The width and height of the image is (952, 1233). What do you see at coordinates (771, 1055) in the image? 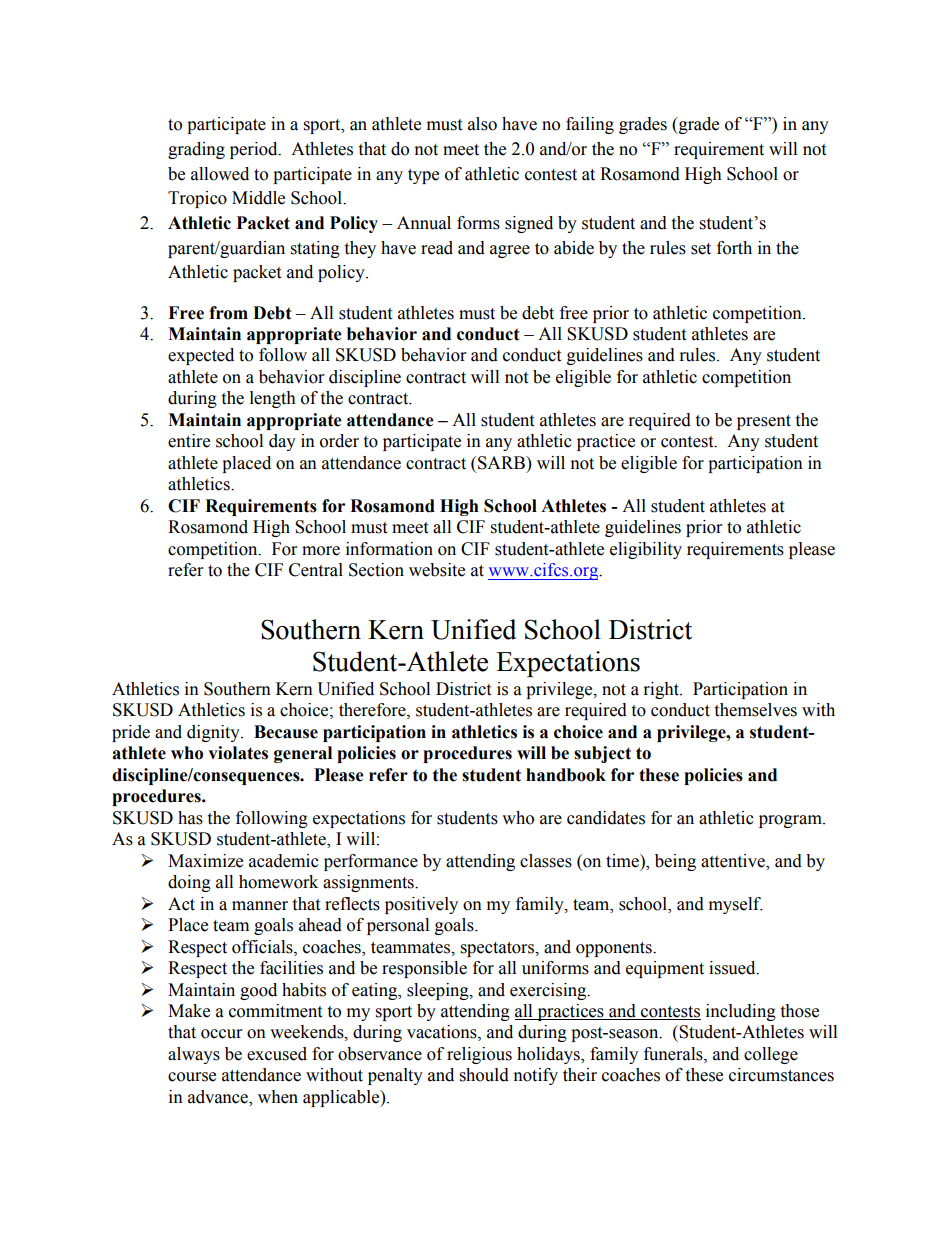
I see `college` at bounding box center [771, 1055].
